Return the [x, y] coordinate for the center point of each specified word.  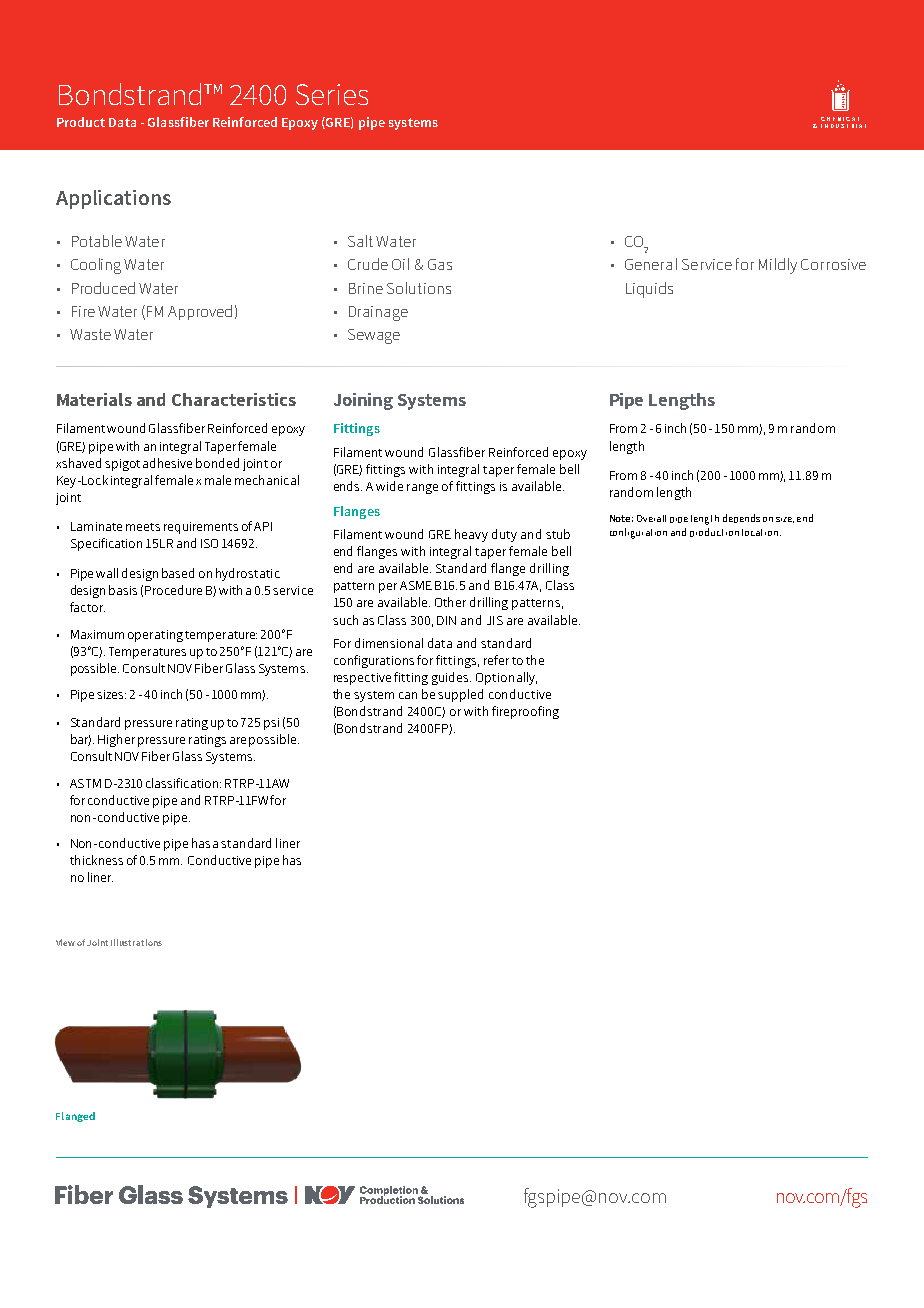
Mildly [778, 266]
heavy [471, 535]
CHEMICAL [840, 119]
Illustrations [136, 942]
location [761, 532]
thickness [96, 860]
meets [143, 527]
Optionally [506, 678]
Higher [116, 740]
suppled [460, 695]
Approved [200, 312]
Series [332, 94]
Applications [113, 199]
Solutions [419, 288]
